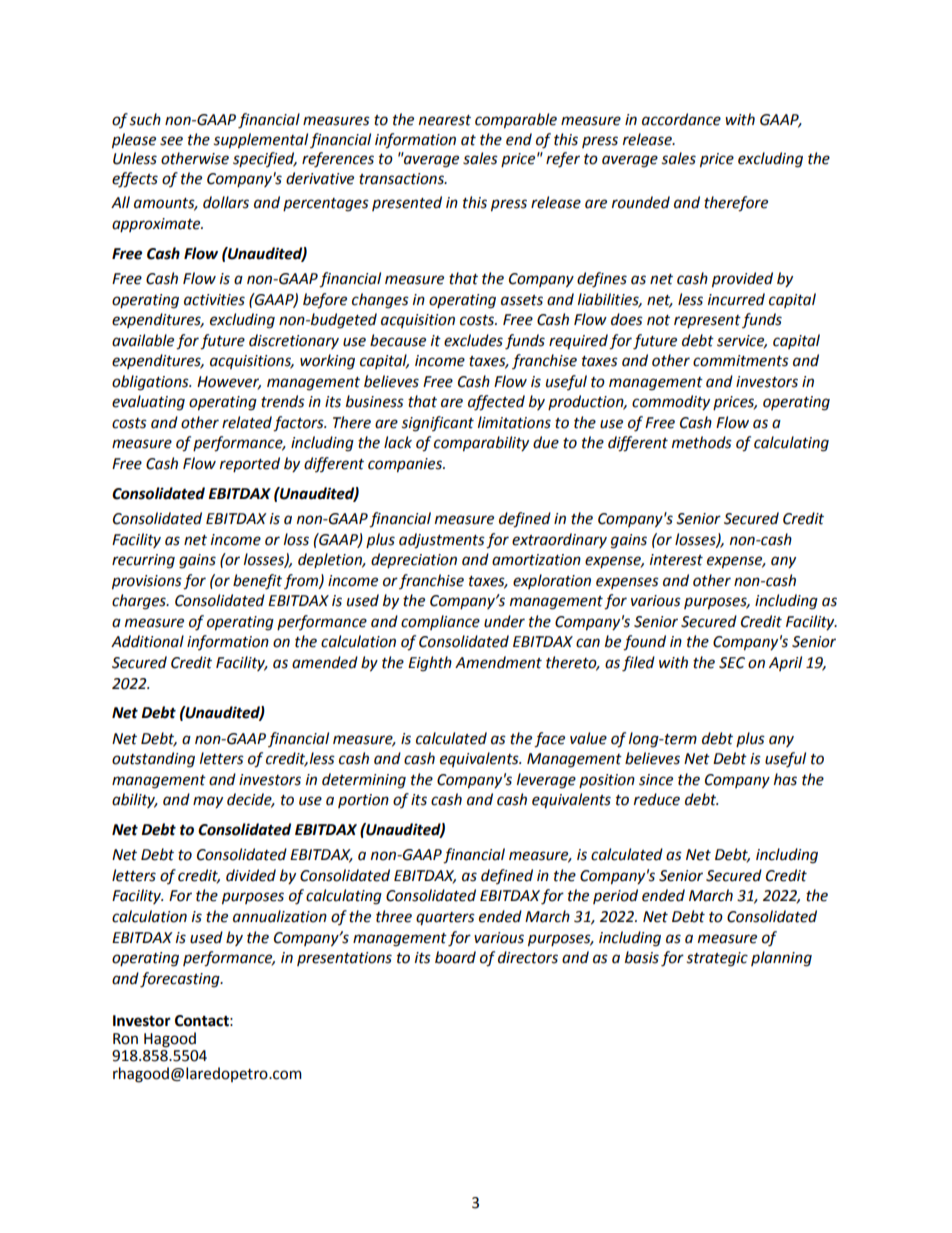  Describe the element at coordinates (445, 120) in the screenshot. I see `nearest` at that location.
